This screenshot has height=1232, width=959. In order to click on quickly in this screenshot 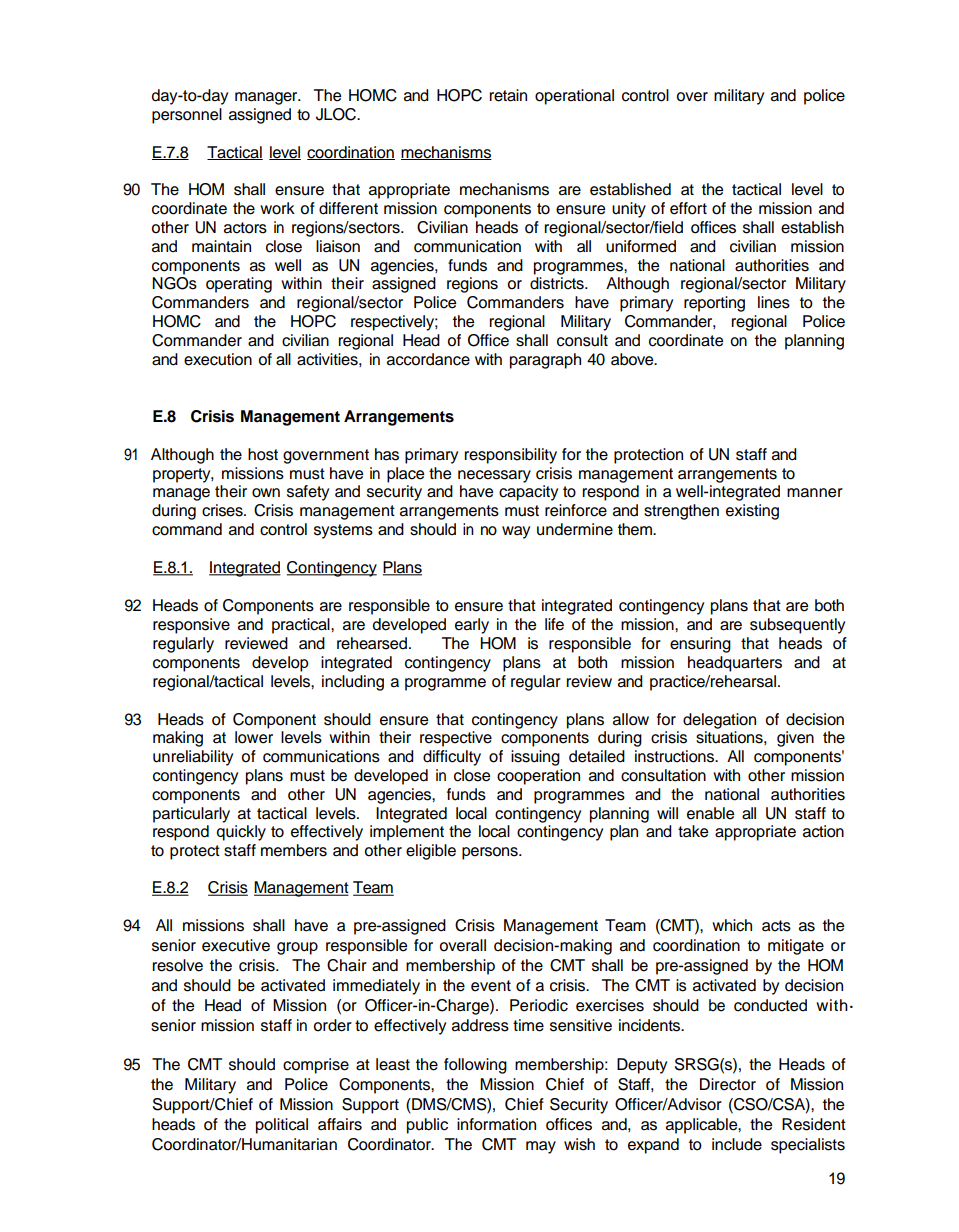, I will do `click(241, 833)`.
